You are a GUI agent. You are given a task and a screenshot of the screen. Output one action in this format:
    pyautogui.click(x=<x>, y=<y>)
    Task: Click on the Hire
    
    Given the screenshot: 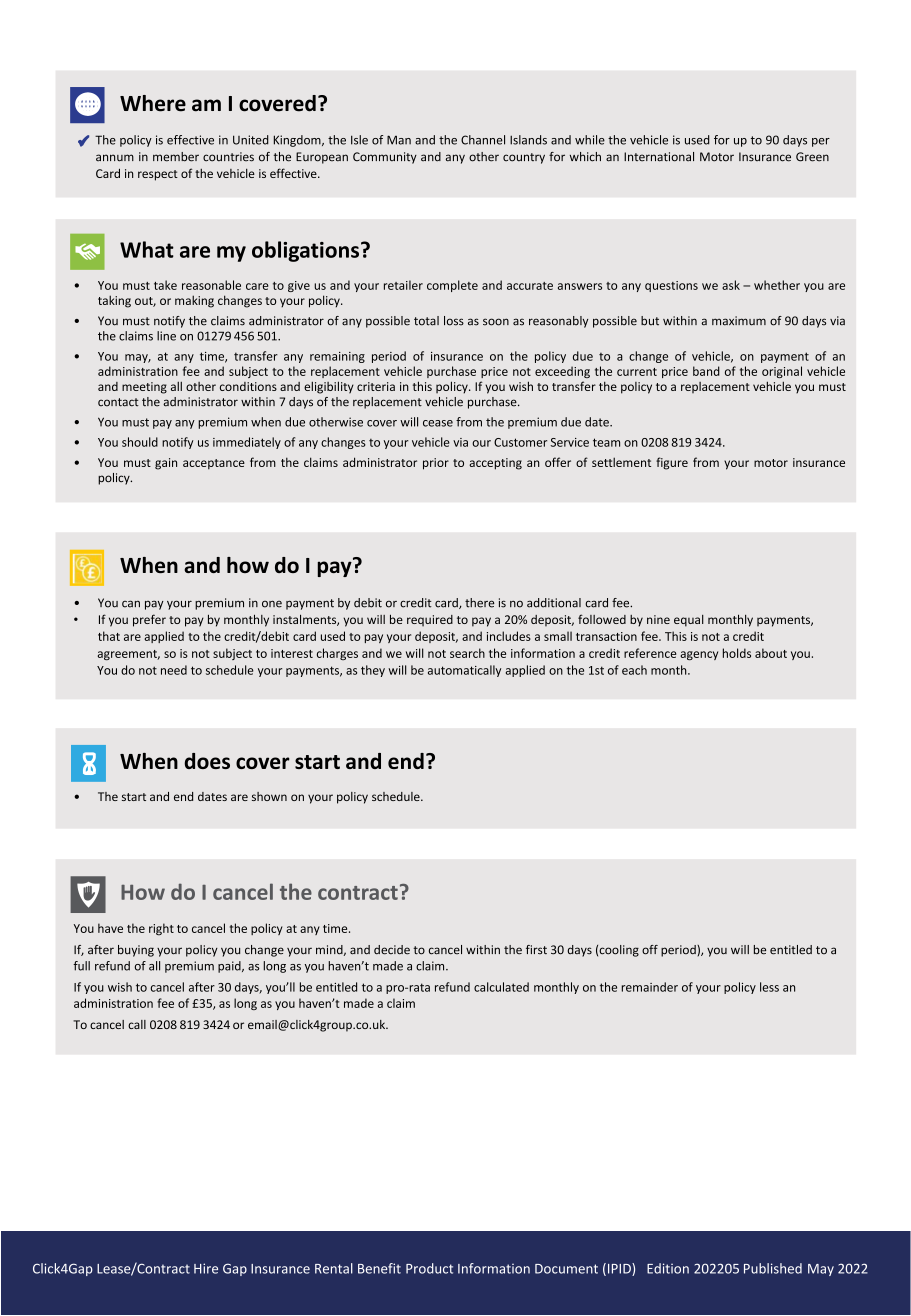 What is the action you would take?
    pyautogui.click(x=206, y=1268)
